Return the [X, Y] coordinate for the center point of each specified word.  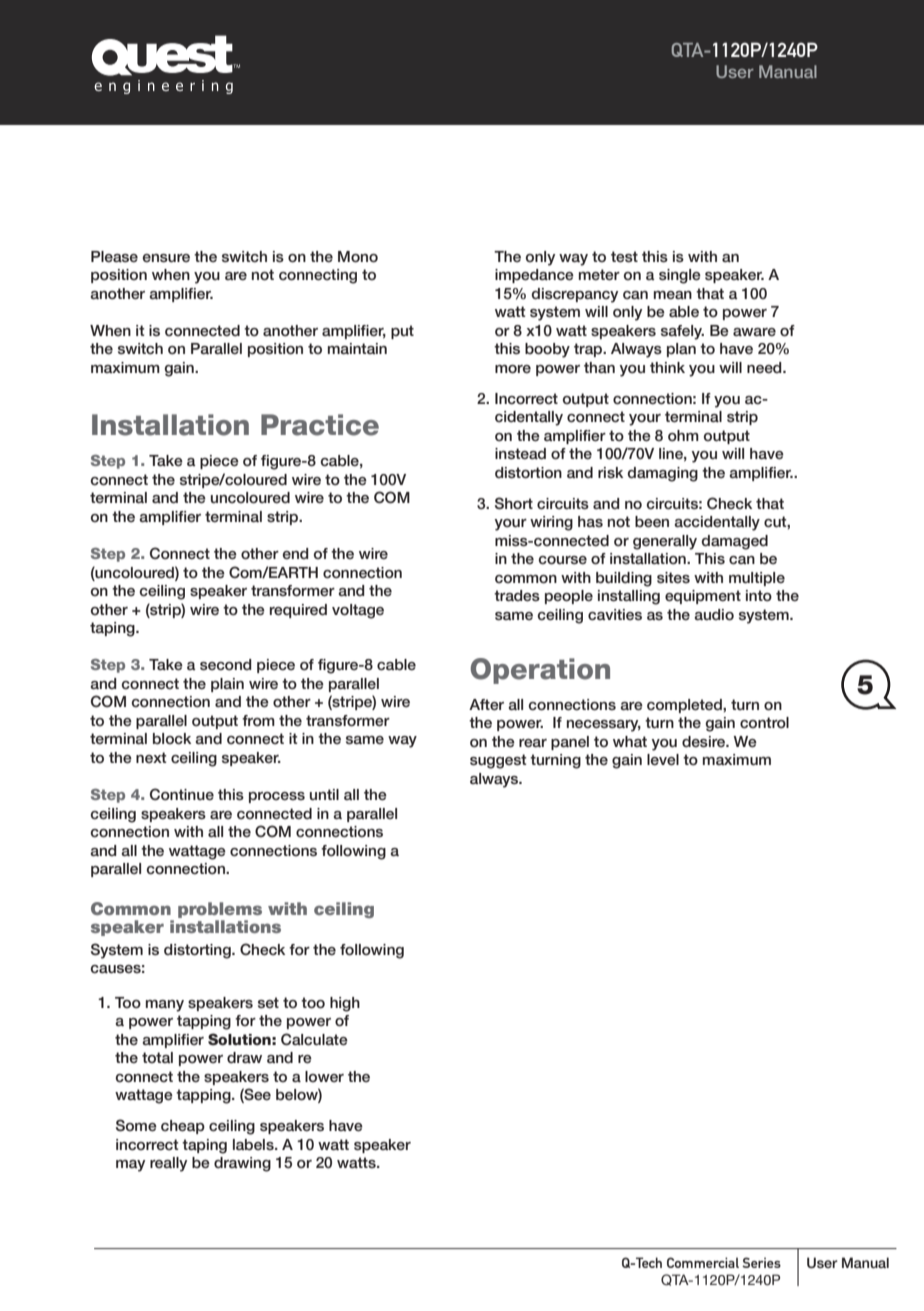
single [680, 276]
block [172, 739]
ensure [166, 258]
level [663, 760]
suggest [498, 761]
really [168, 1164]
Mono [358, 257]
